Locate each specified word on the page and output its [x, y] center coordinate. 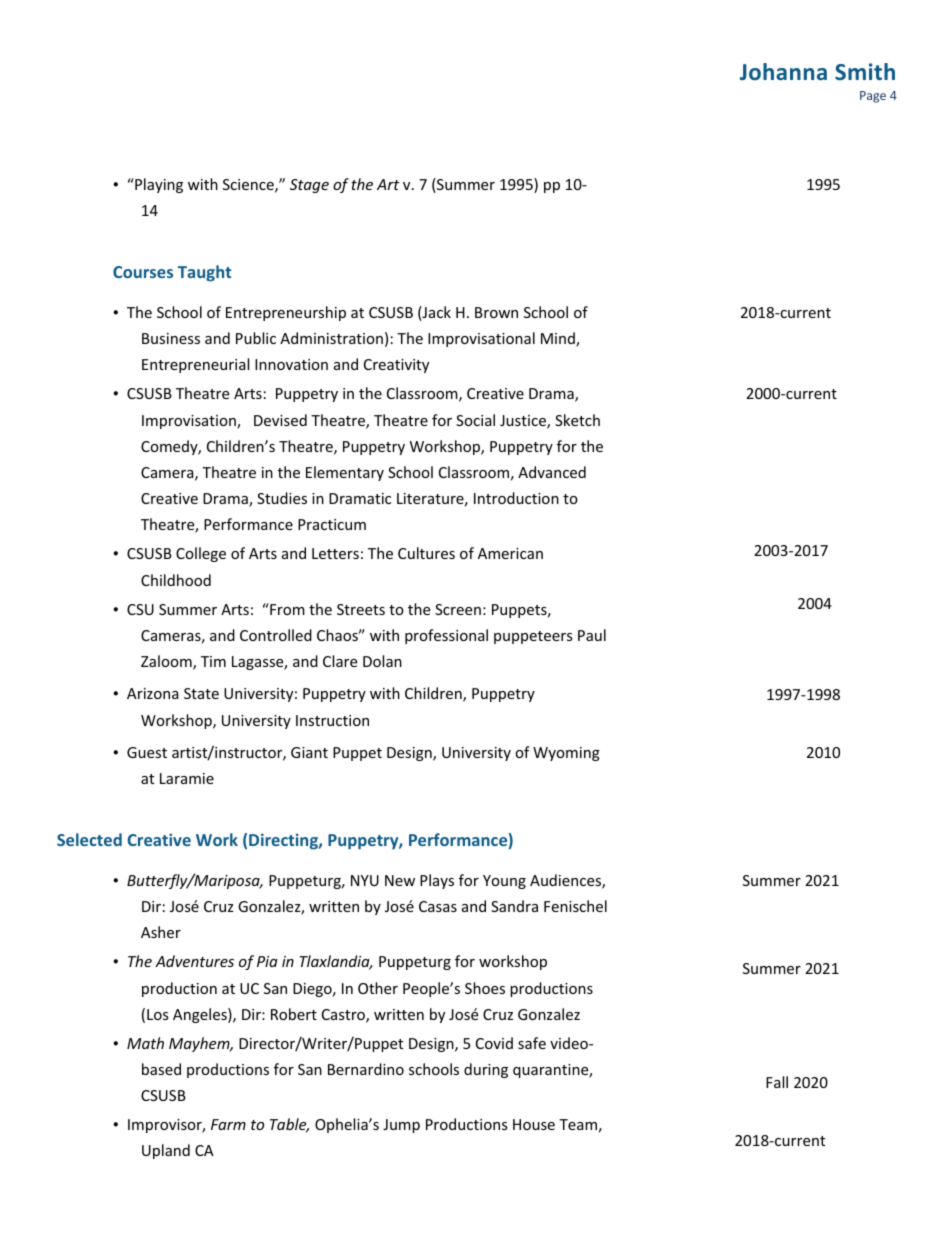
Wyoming [566, 754]
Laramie [187, 778]
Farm [228, 1124]
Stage [309, 186]
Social [475, 420]
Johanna [783, 71]
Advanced [552, 472]
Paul [592, 635]
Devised [280, 420]
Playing [158, 185]
